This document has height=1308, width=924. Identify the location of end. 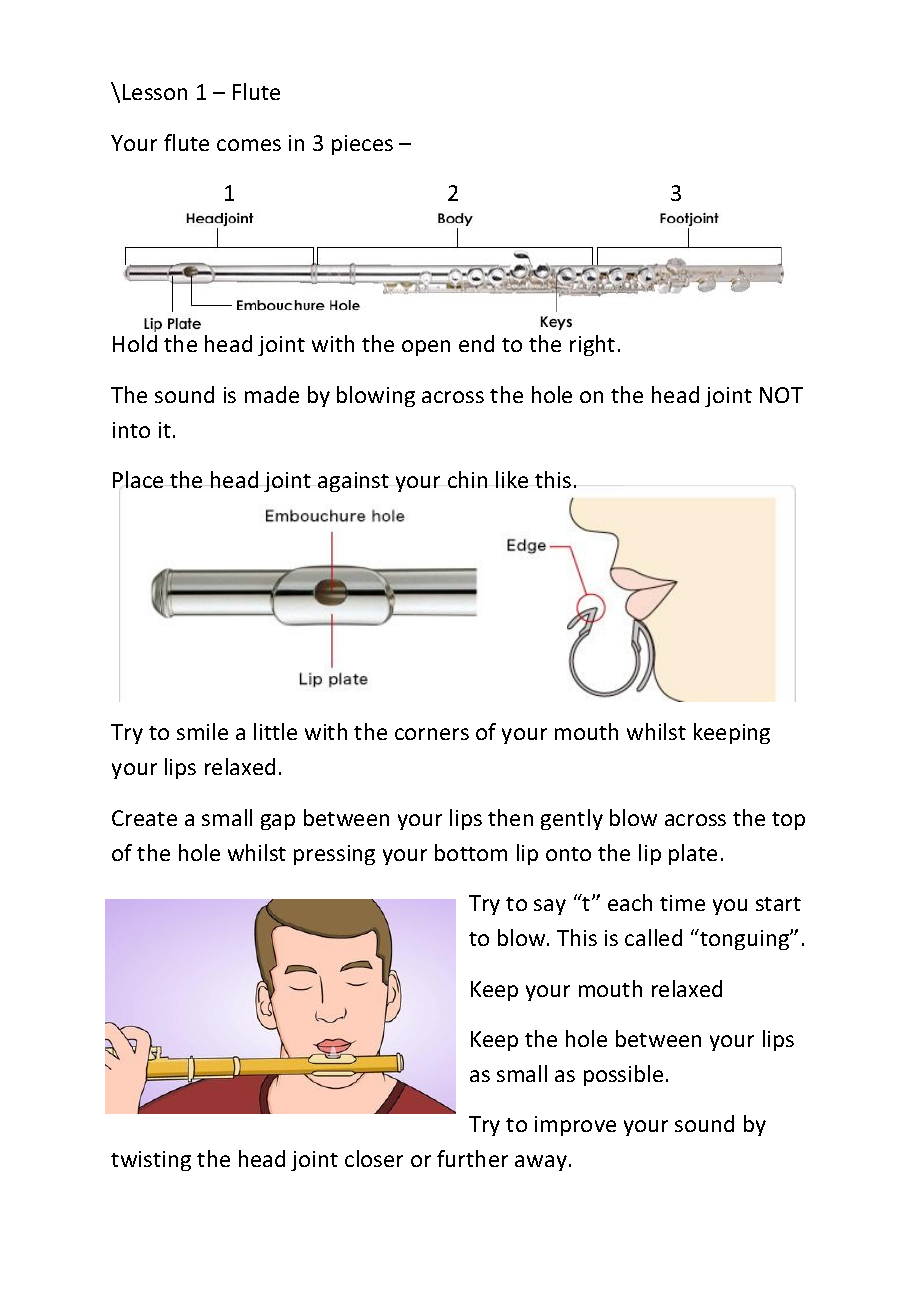
(476, 343).
